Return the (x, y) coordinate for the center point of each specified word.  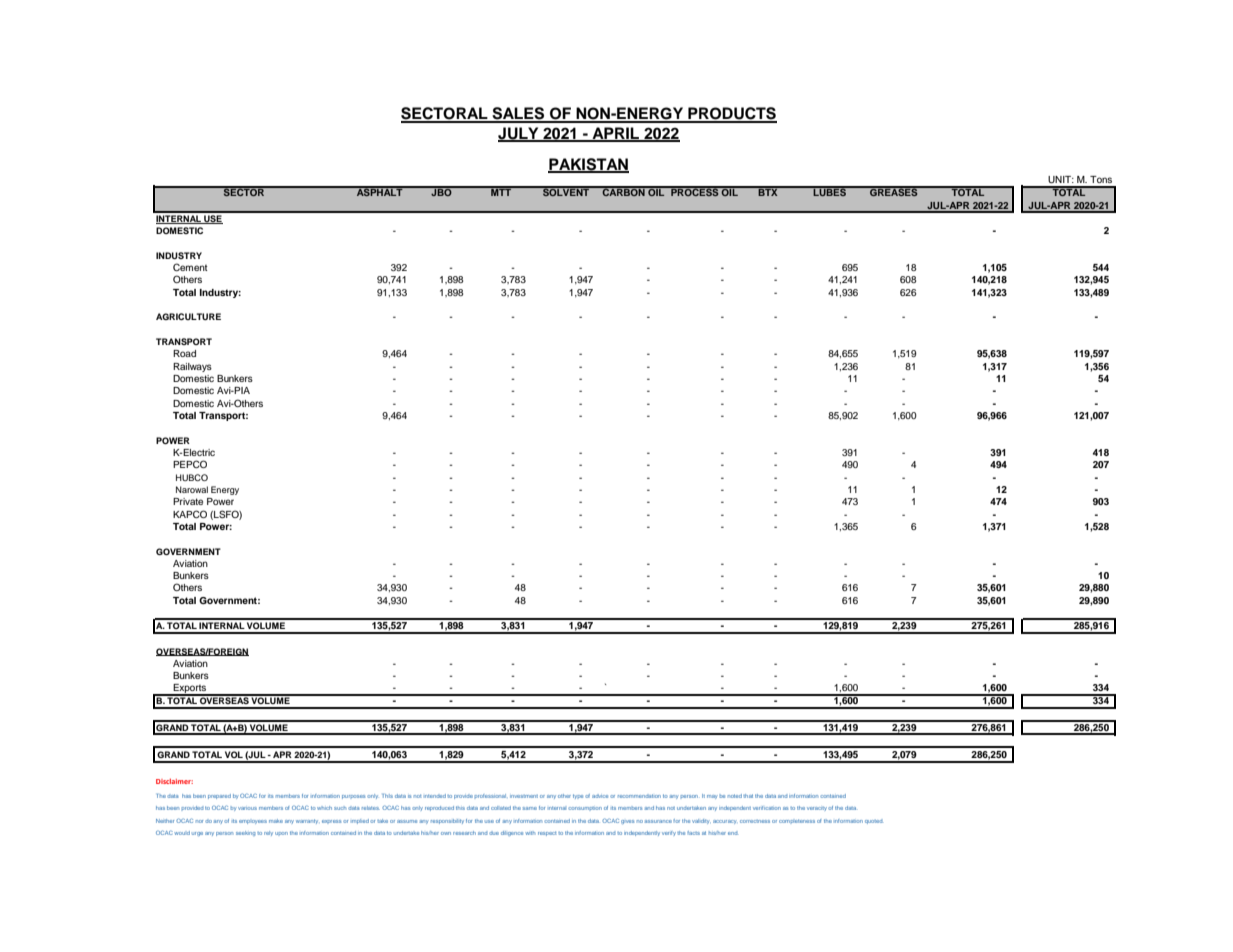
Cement (190, 267)
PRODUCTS (731, 114)
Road (184, 353)
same (530, 808)
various (247, 808)
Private (188, 501)
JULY (519, 134)
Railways (192, 367)
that (748, 796)
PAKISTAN (588, 165)
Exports (190, 690)
